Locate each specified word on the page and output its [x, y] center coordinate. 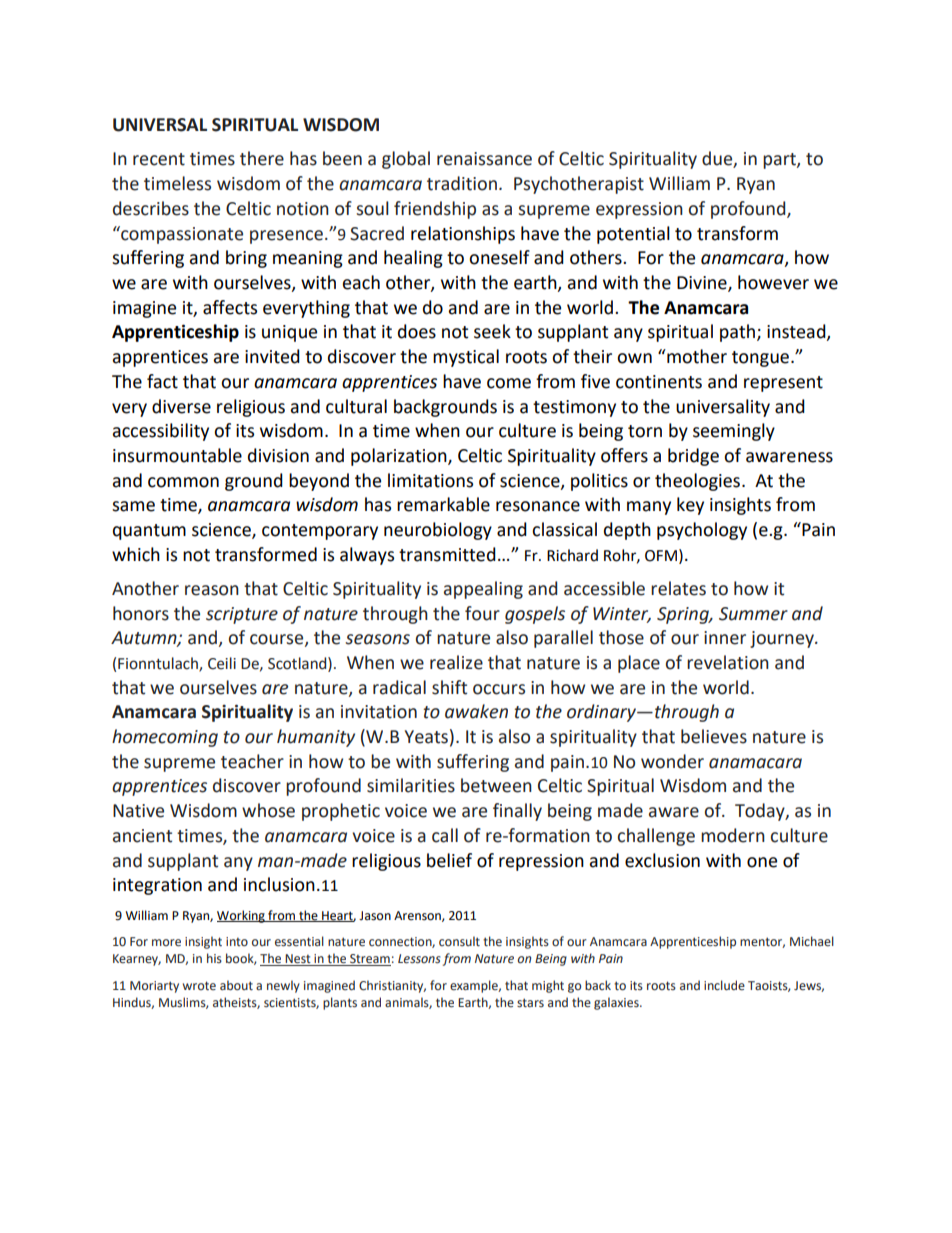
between [496, 785]
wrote [199, 985]
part [780, 161]
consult [459, 941]
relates [678, 588]
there [262, 158]
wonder [672, 761]
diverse [181, 406]
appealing [483, 590]
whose [268, 810]
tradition [463, 183]
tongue [762, 359]
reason [212, 590]
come [509, 383]
